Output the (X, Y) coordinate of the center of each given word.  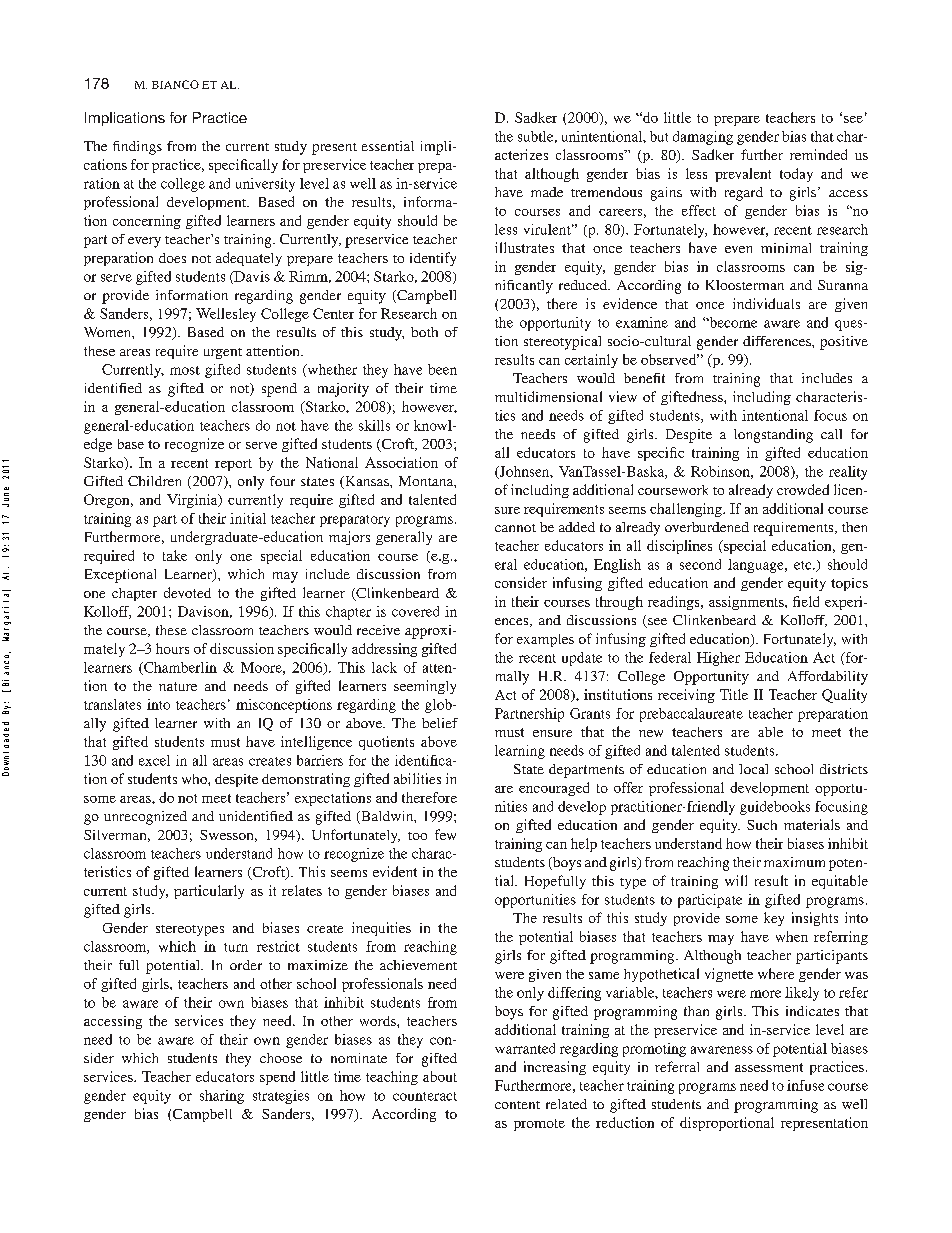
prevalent (743, 175)
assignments (747, 603)
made (547, 192)
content (517, 1105)
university (265, 185)
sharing (222, 1097)
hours (172, 648)
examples (545, 640)
